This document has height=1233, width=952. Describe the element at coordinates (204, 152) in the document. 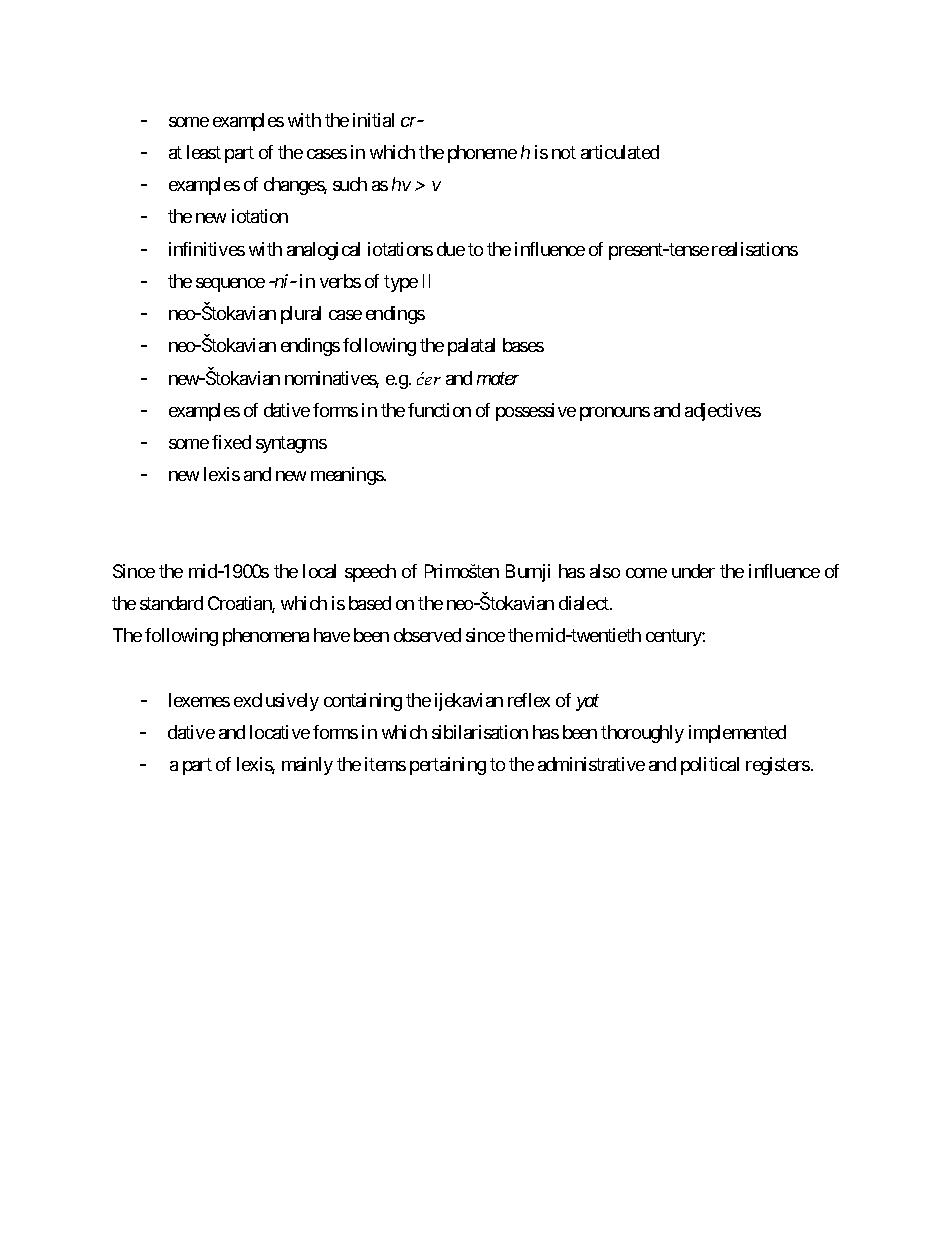

I see `least` at that location.
